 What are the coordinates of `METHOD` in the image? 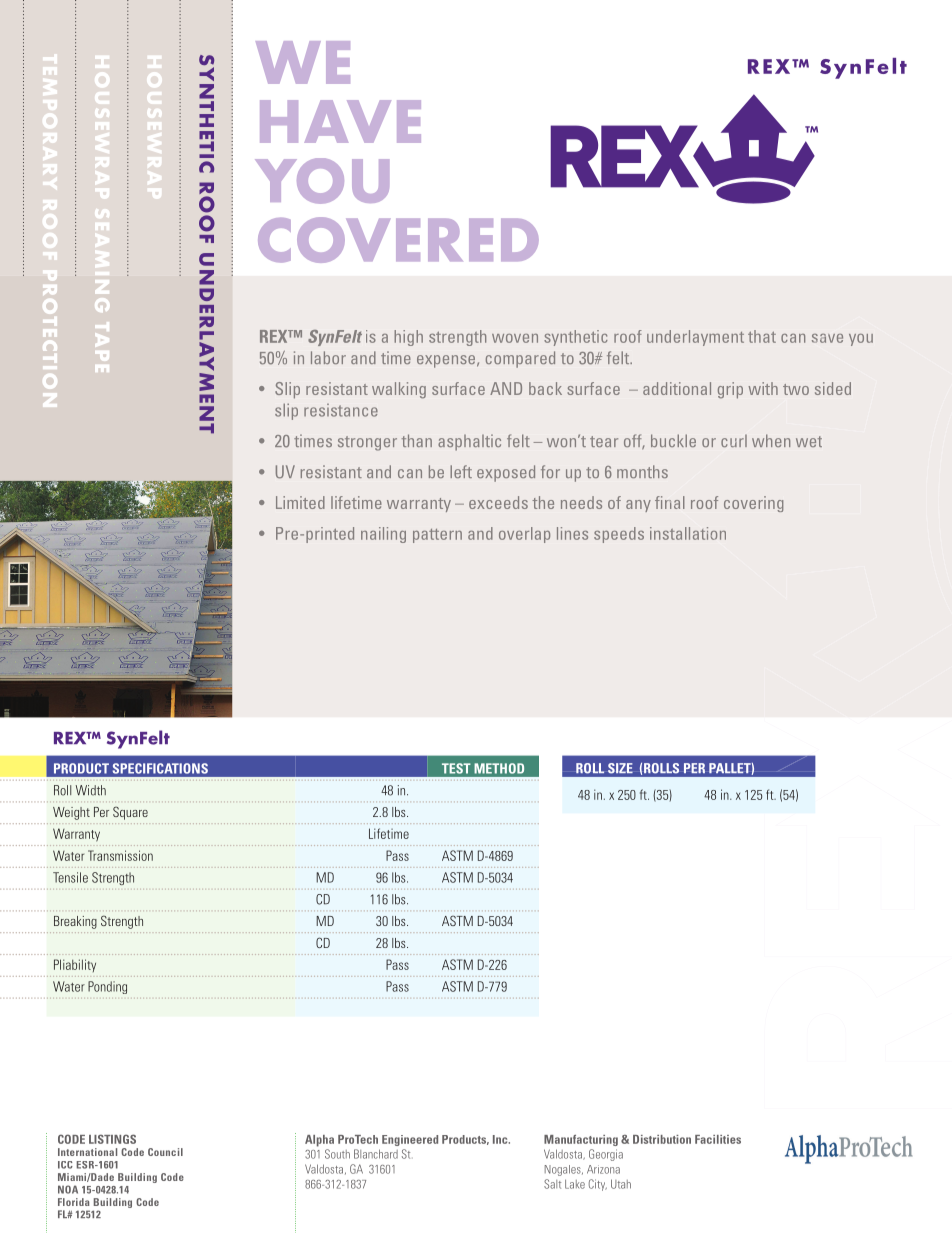 It's located at (499, 768).
